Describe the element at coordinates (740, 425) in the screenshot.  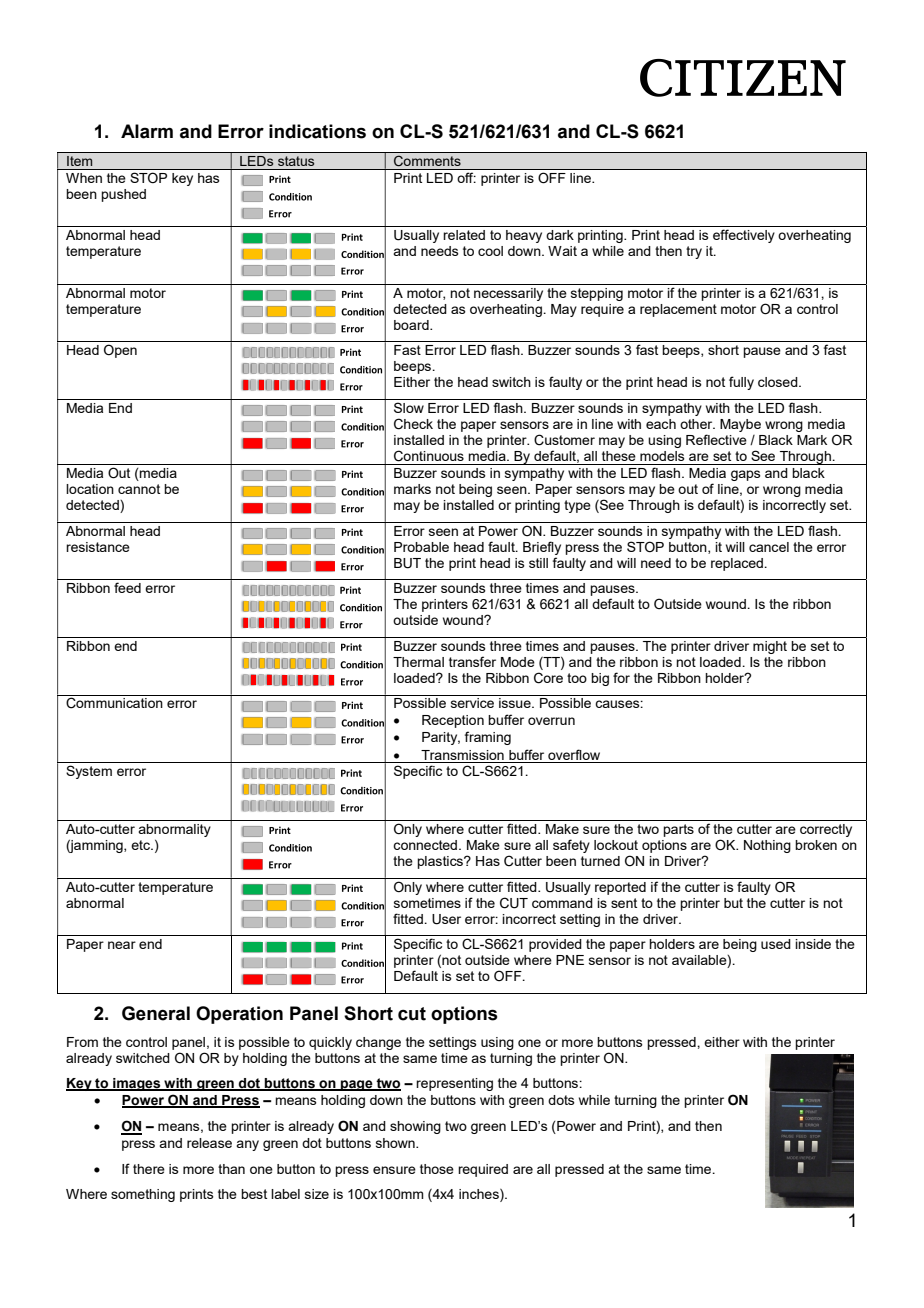
I see `Maybe` at that location.
